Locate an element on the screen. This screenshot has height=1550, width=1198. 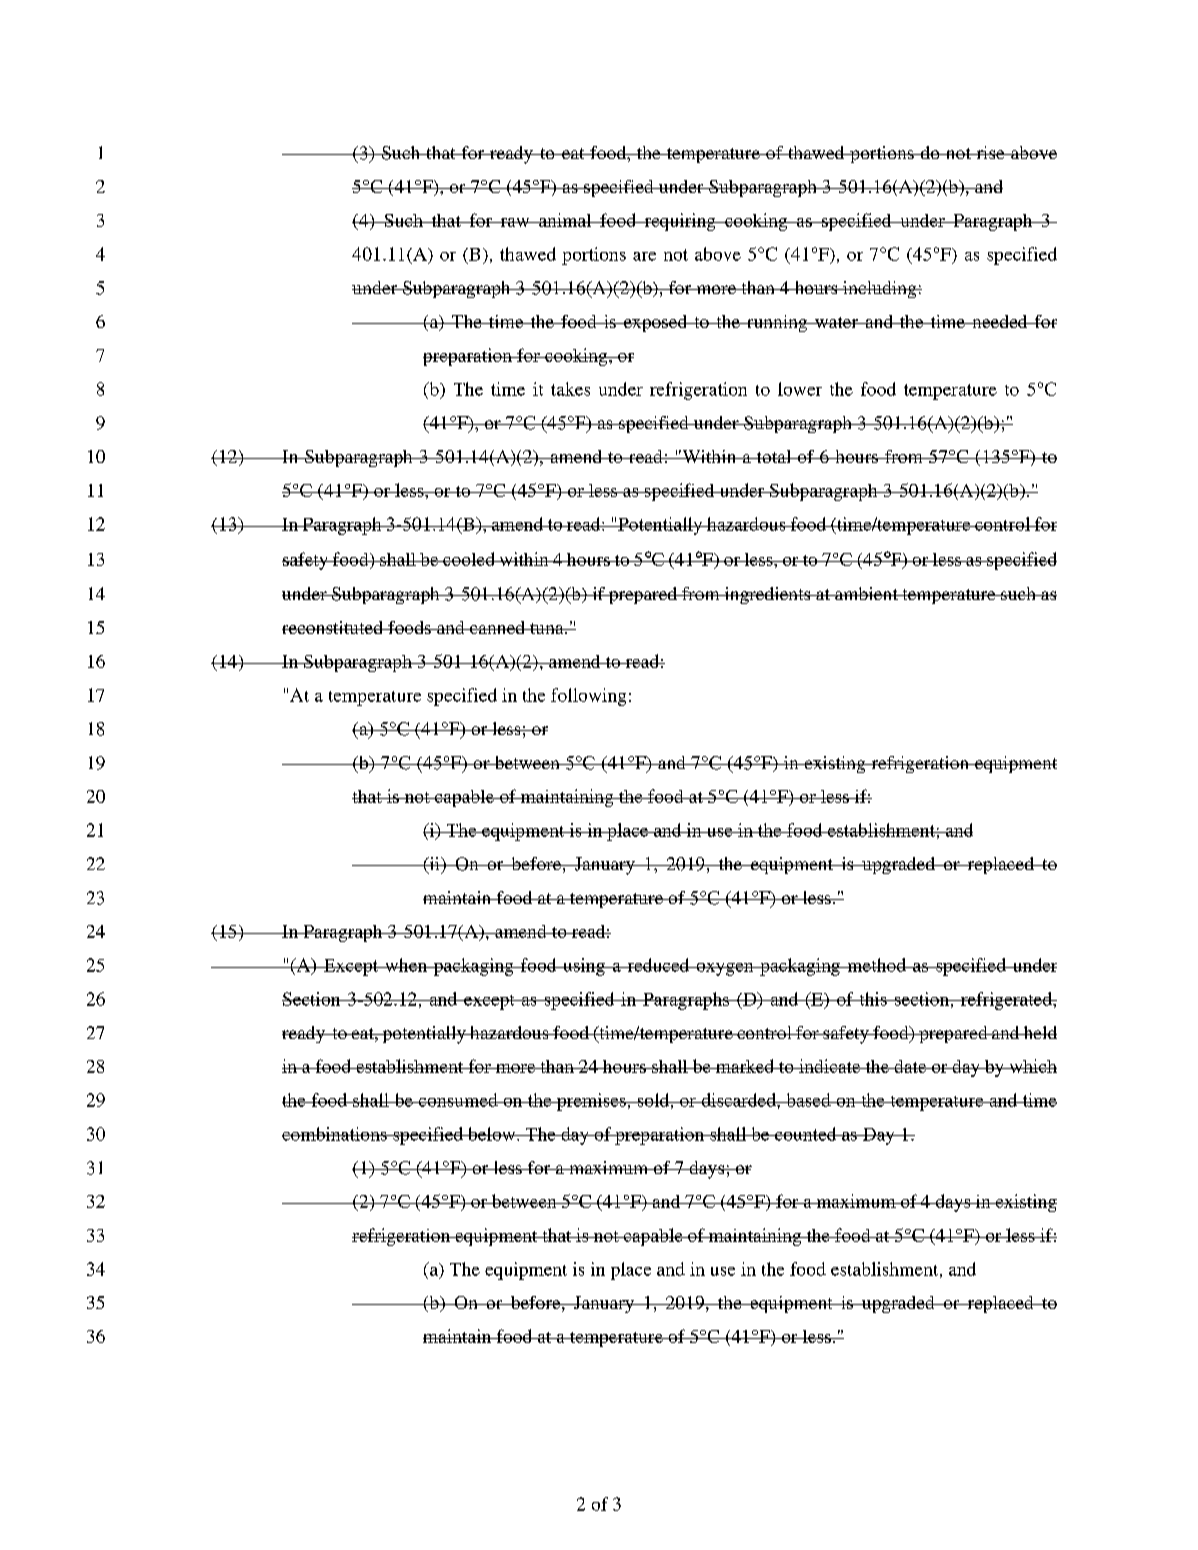
discarded is located at coordinates (738, 1100).
